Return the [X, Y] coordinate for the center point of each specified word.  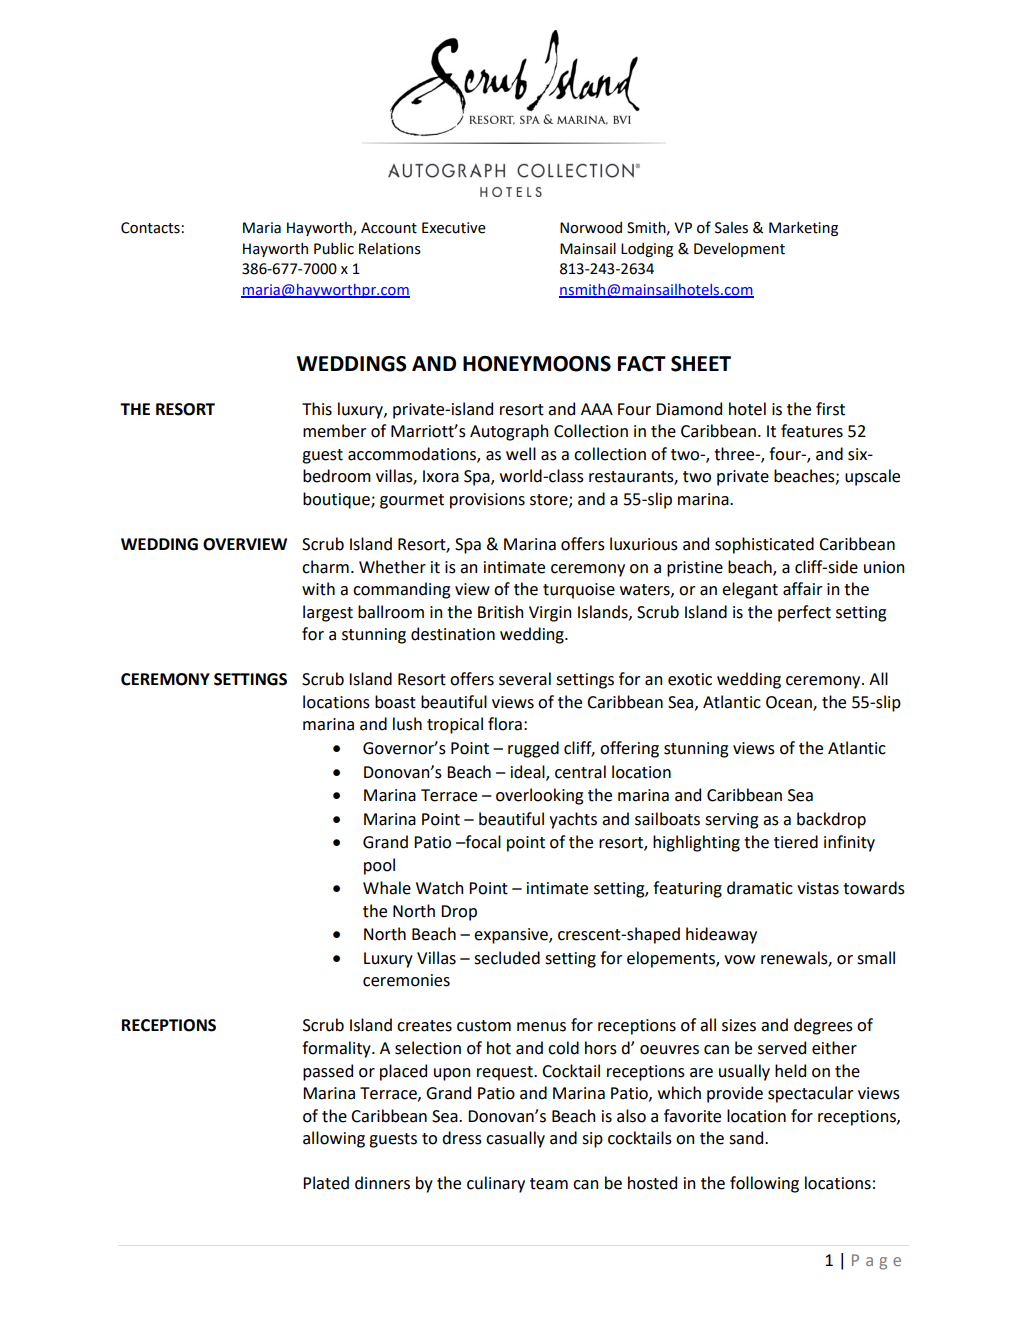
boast [395, 702]
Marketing [803, 228]
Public [334, 248]
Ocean [790, 703]
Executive [454, 228]
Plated [326, 1183]
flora [505, 724]
